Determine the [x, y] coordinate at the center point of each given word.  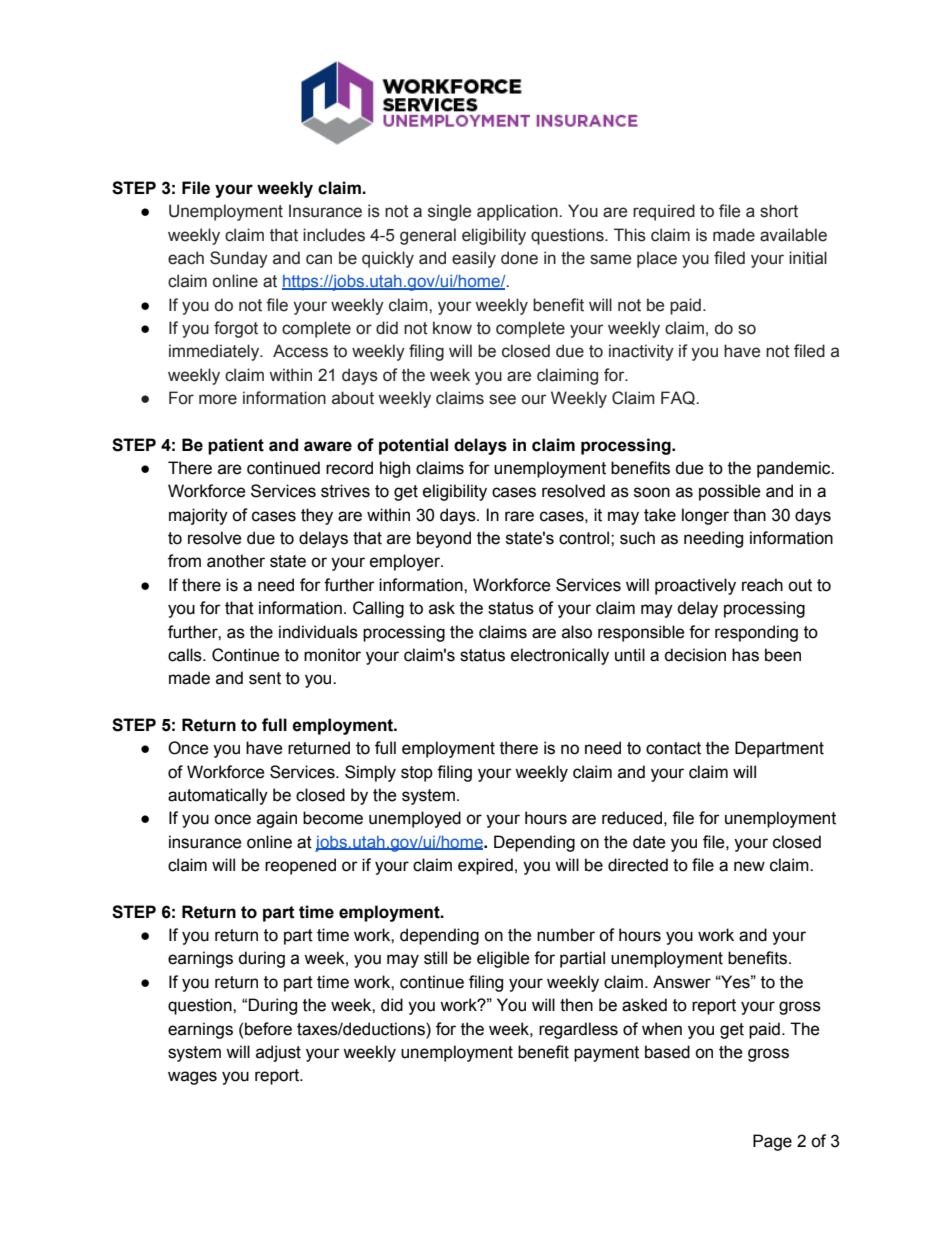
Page [772, 1142]
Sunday [239, 259]
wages [192, 1078]
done [519, 258]
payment [606, 1054]
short [779, 211]
